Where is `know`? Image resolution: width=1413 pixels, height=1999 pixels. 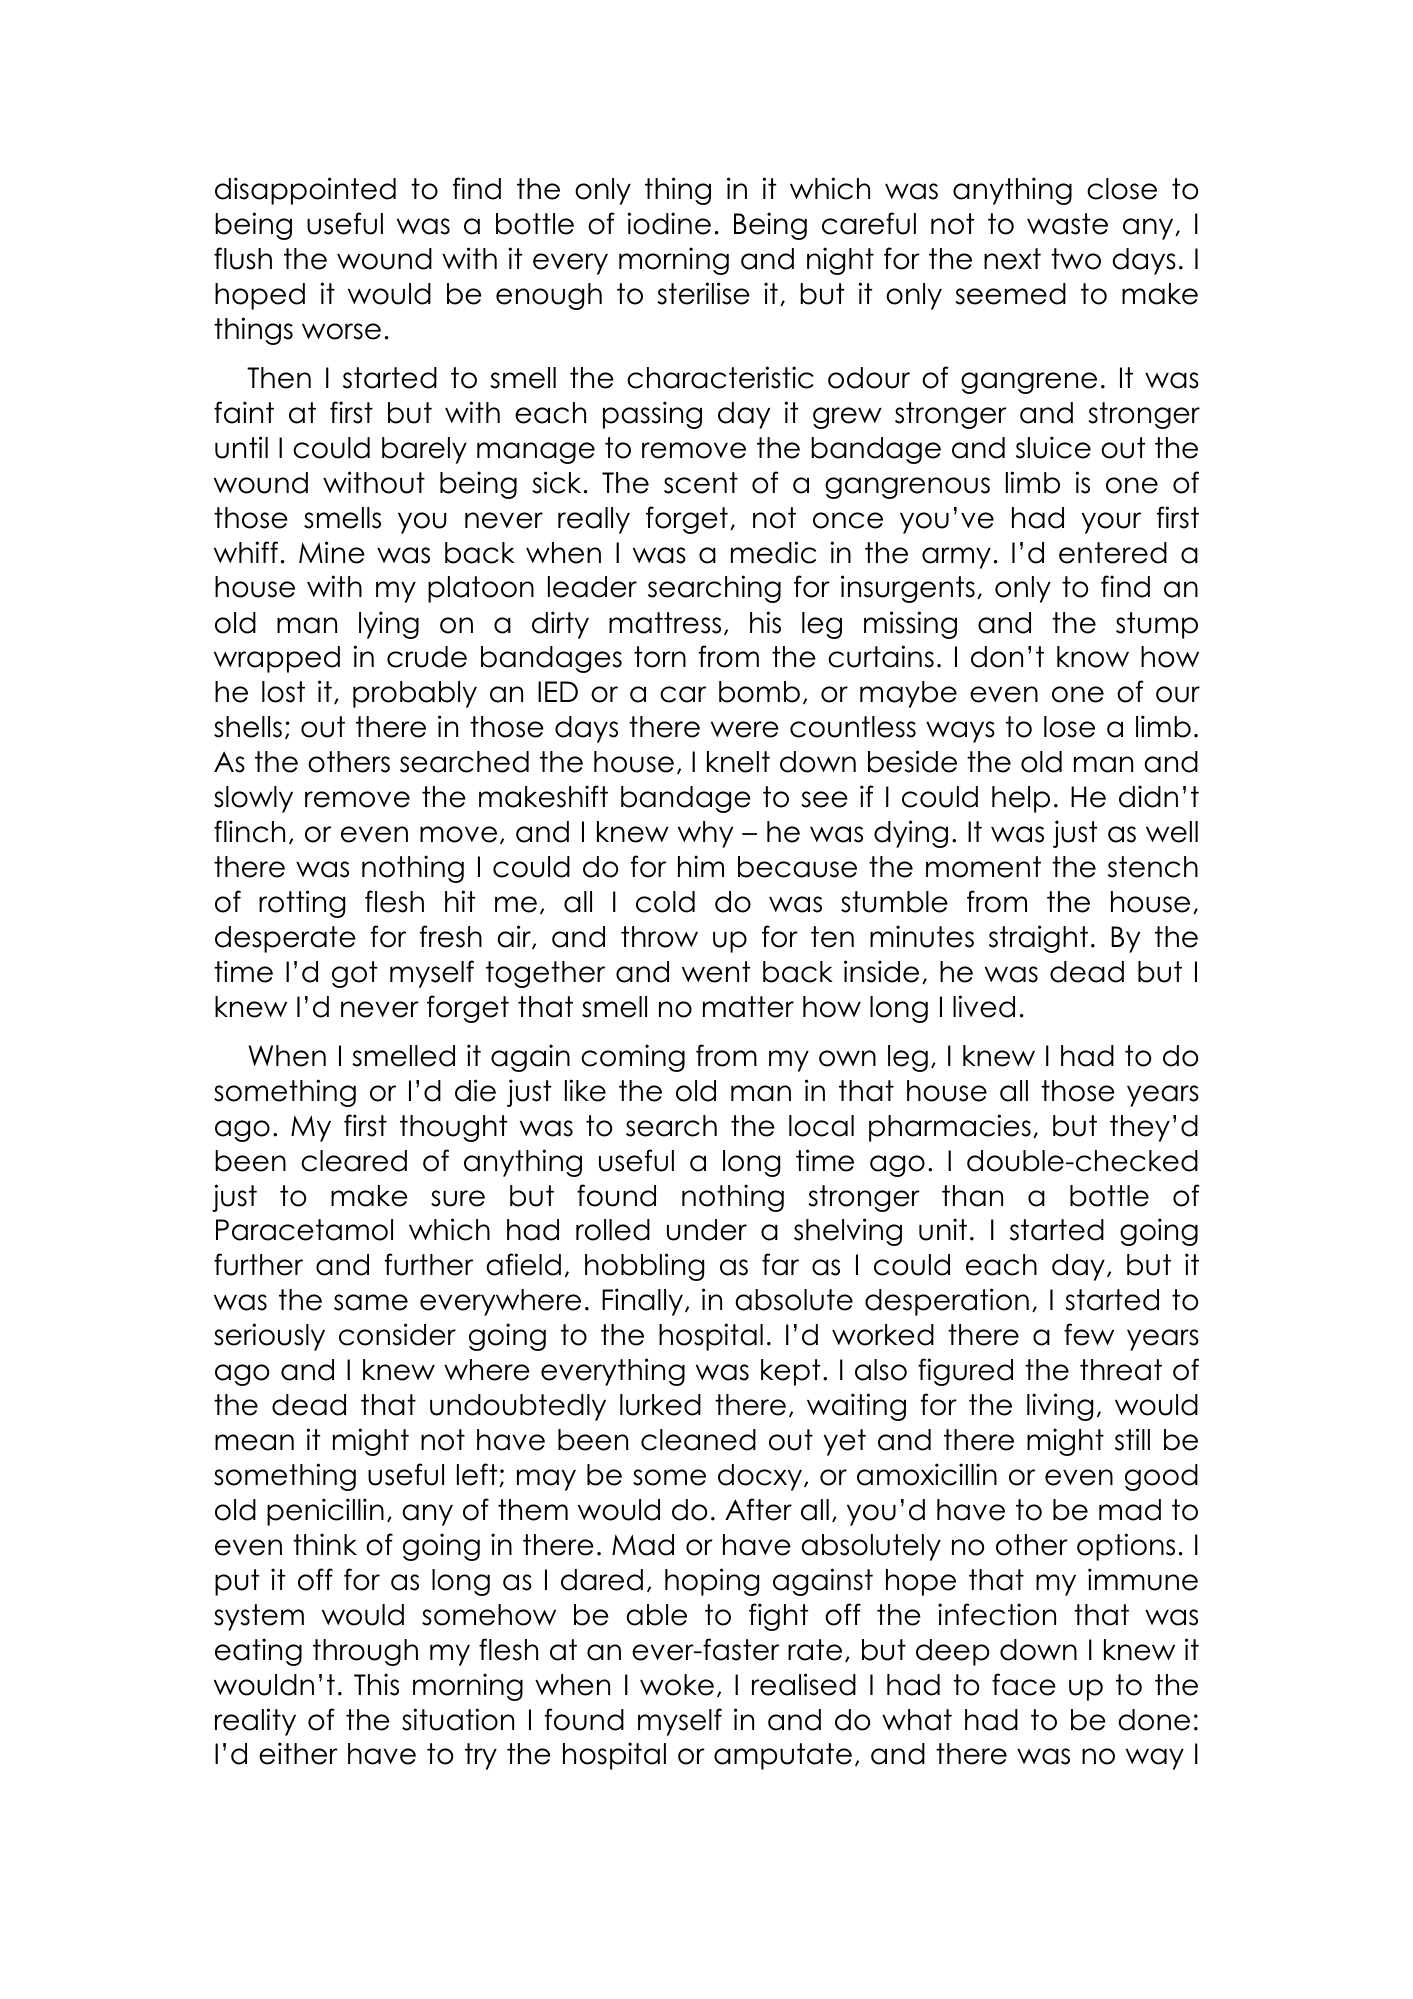
know is located at coordinates (1093, 657).
